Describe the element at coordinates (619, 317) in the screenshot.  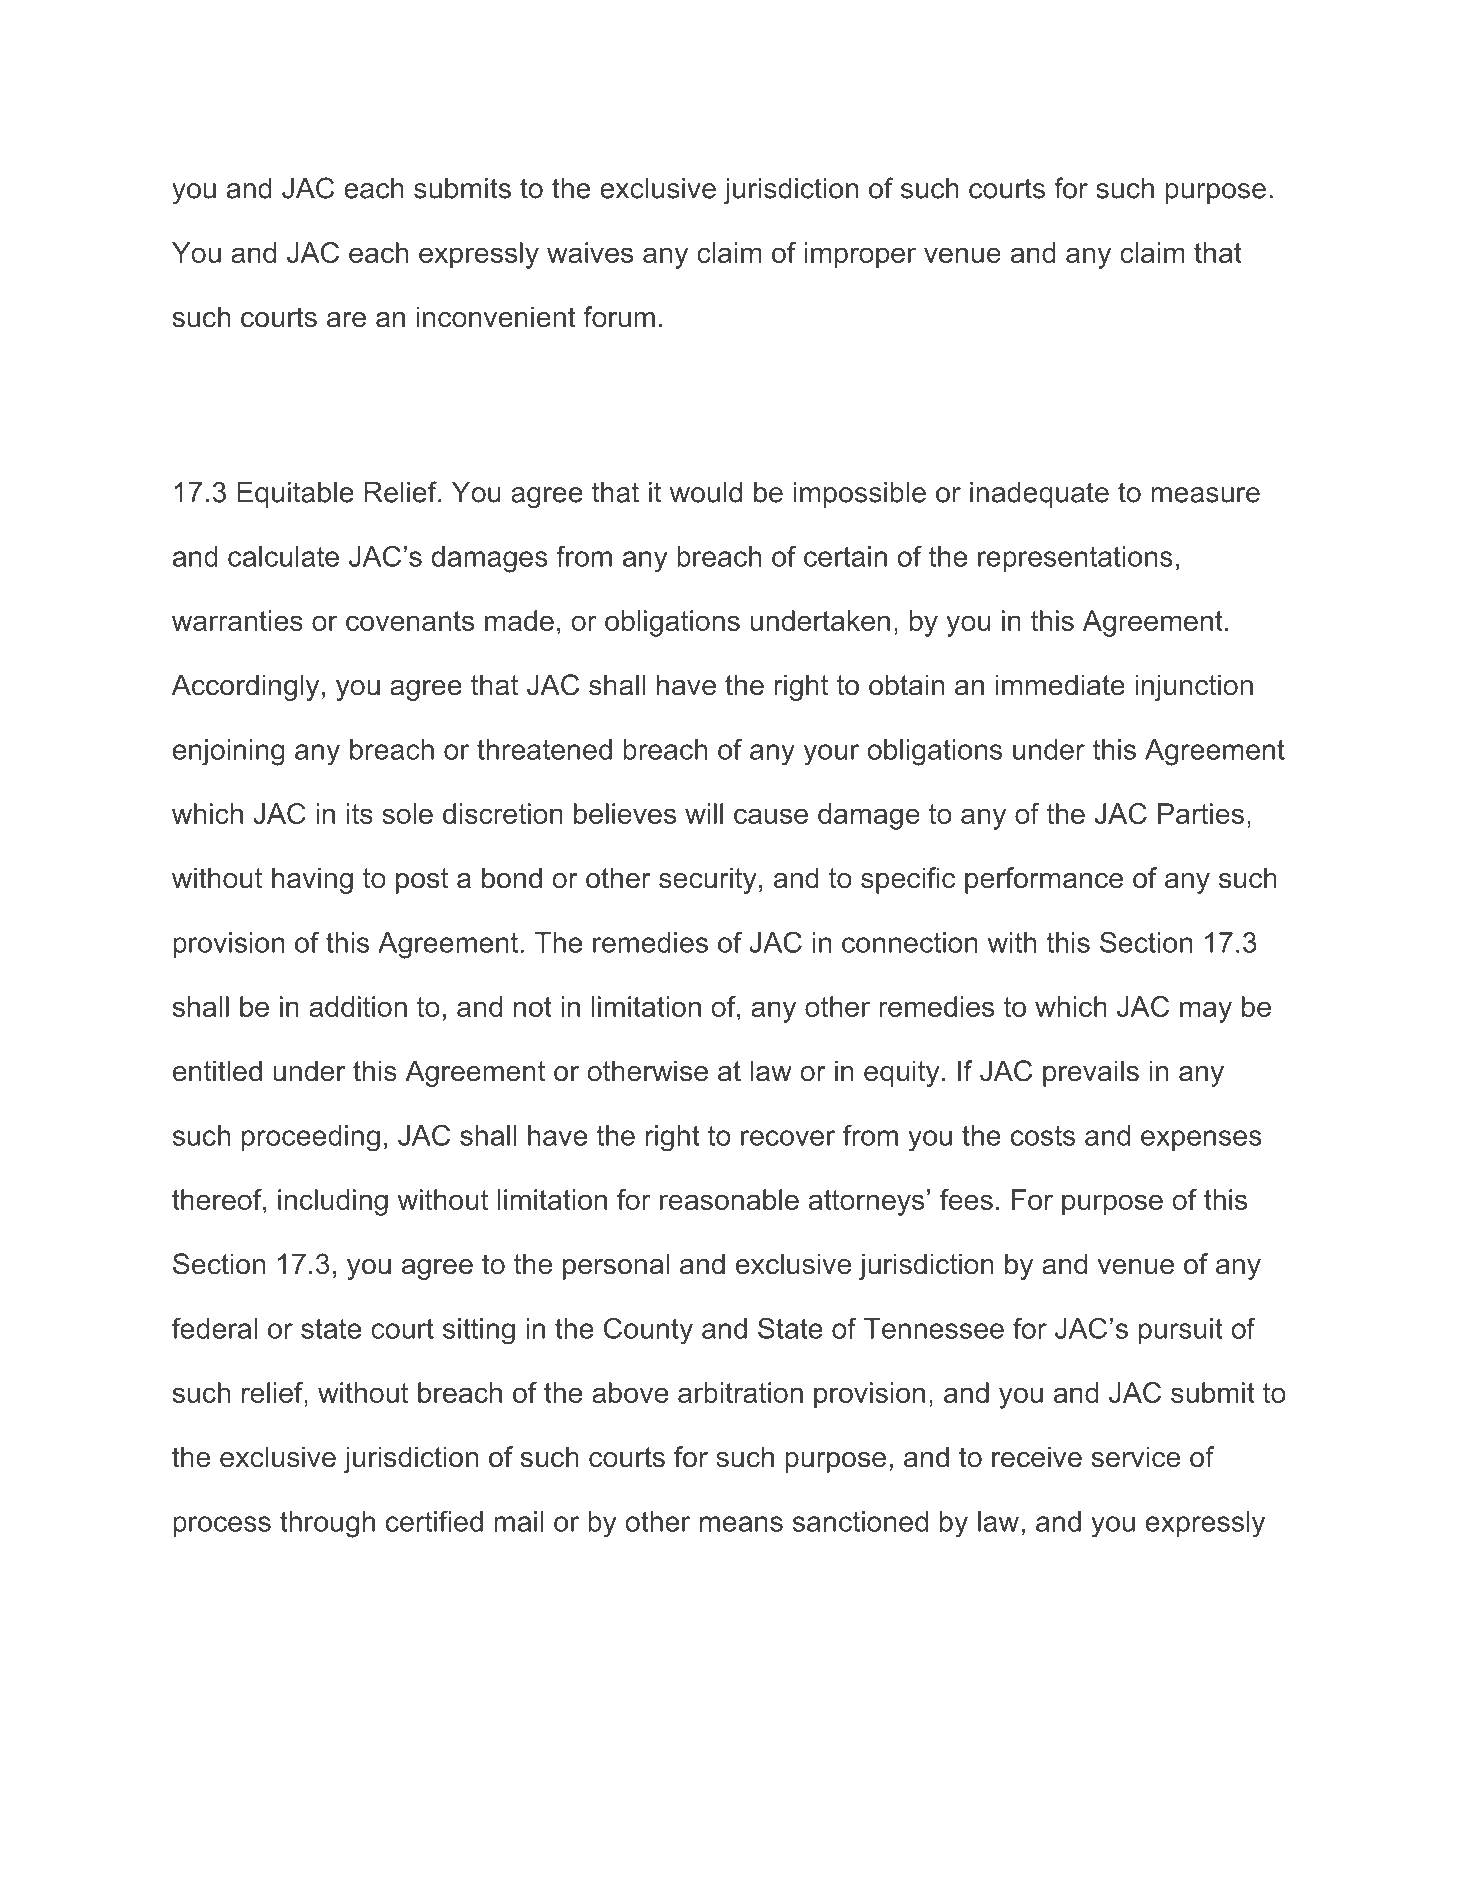
I see `forum` at that location.
